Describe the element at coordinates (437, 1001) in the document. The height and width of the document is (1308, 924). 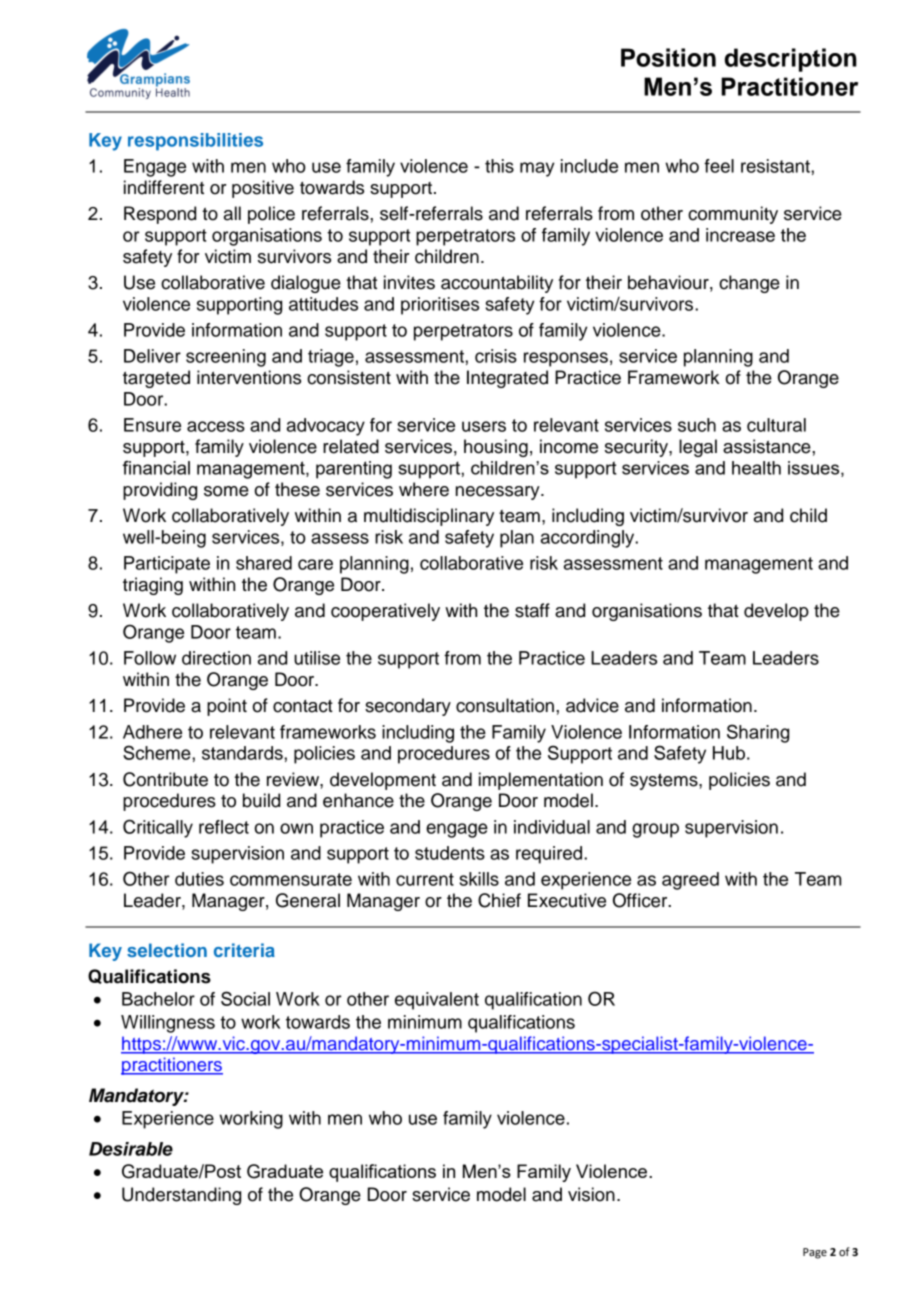
I see `equivalent` at that location.
